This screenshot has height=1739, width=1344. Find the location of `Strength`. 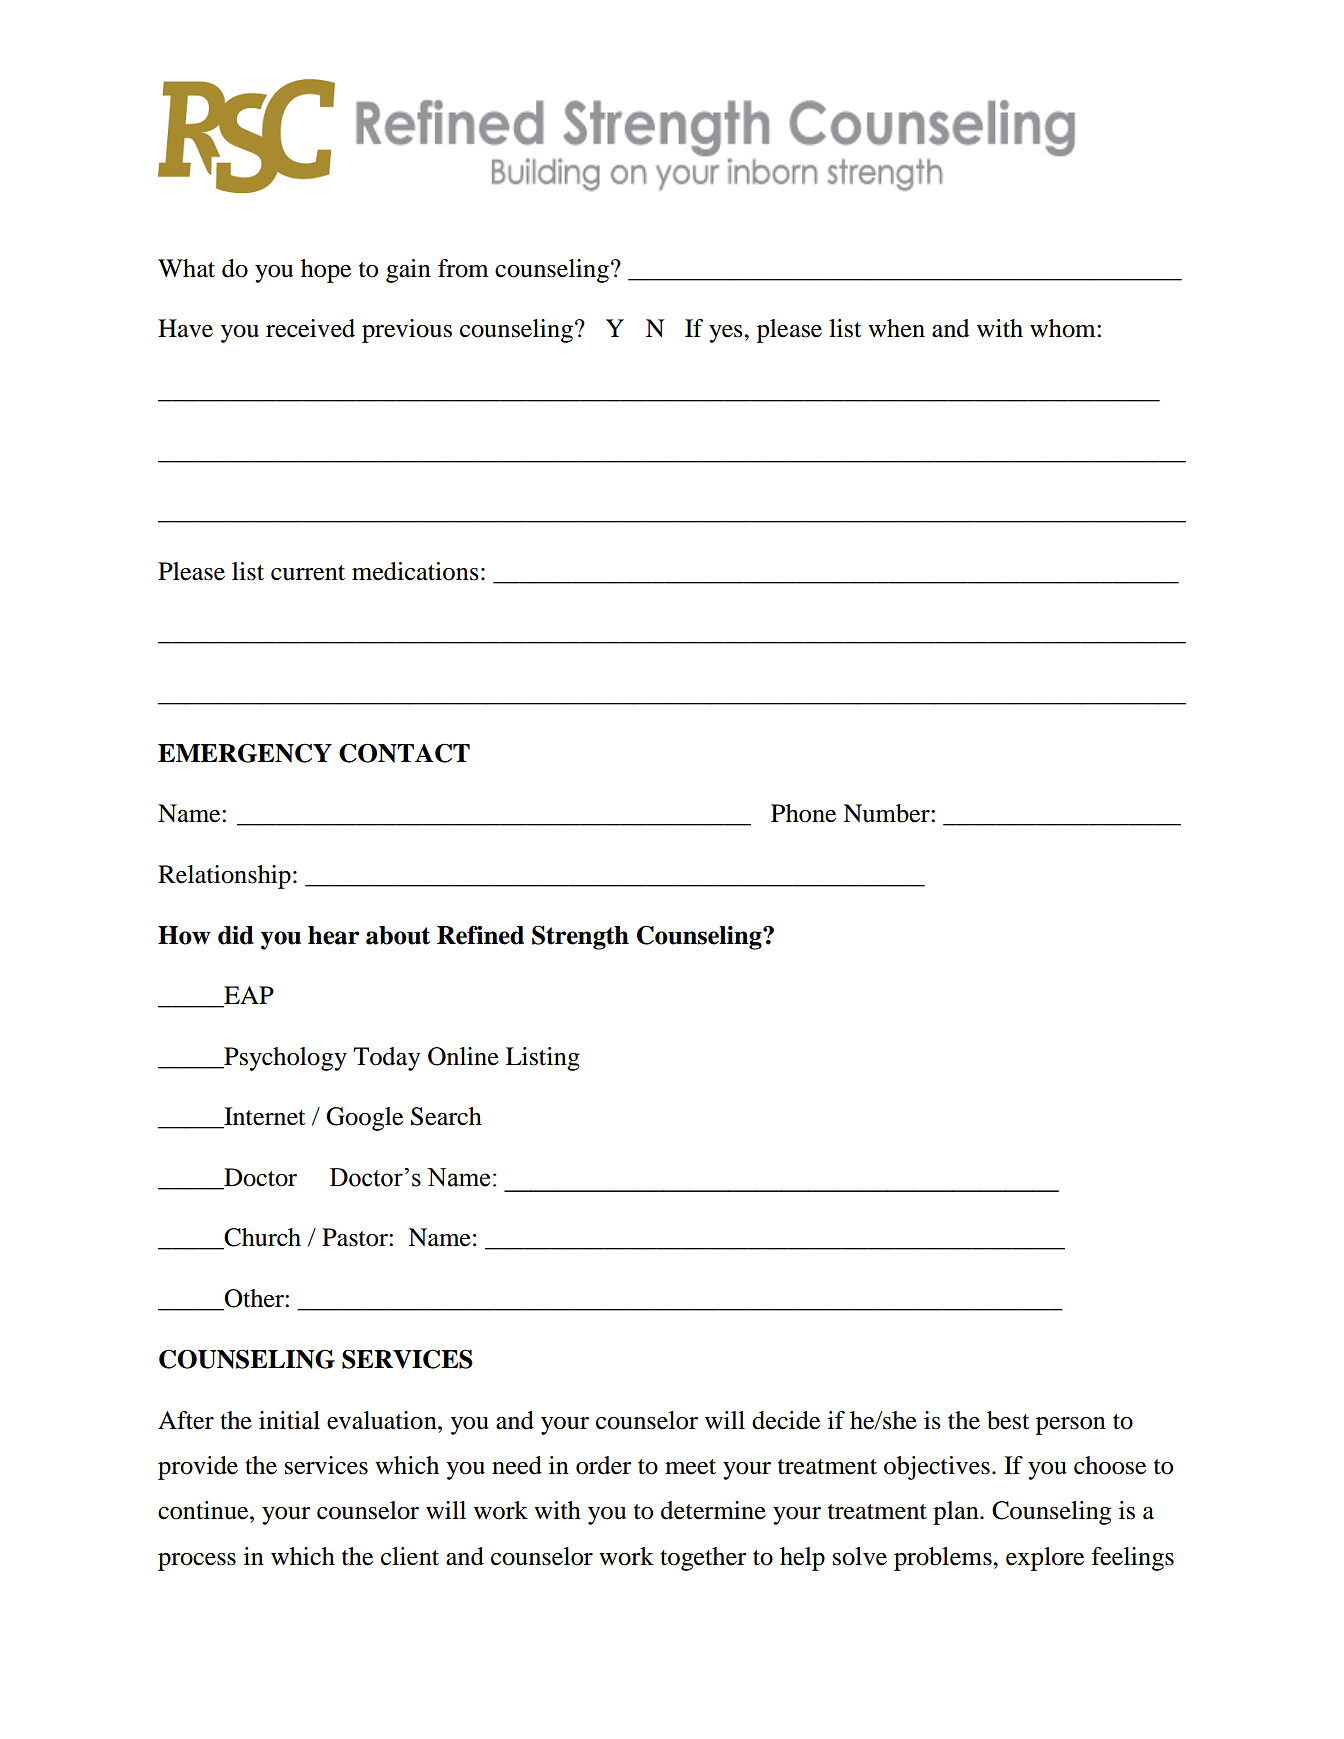

Strength is located at coordinates (580, 937).
